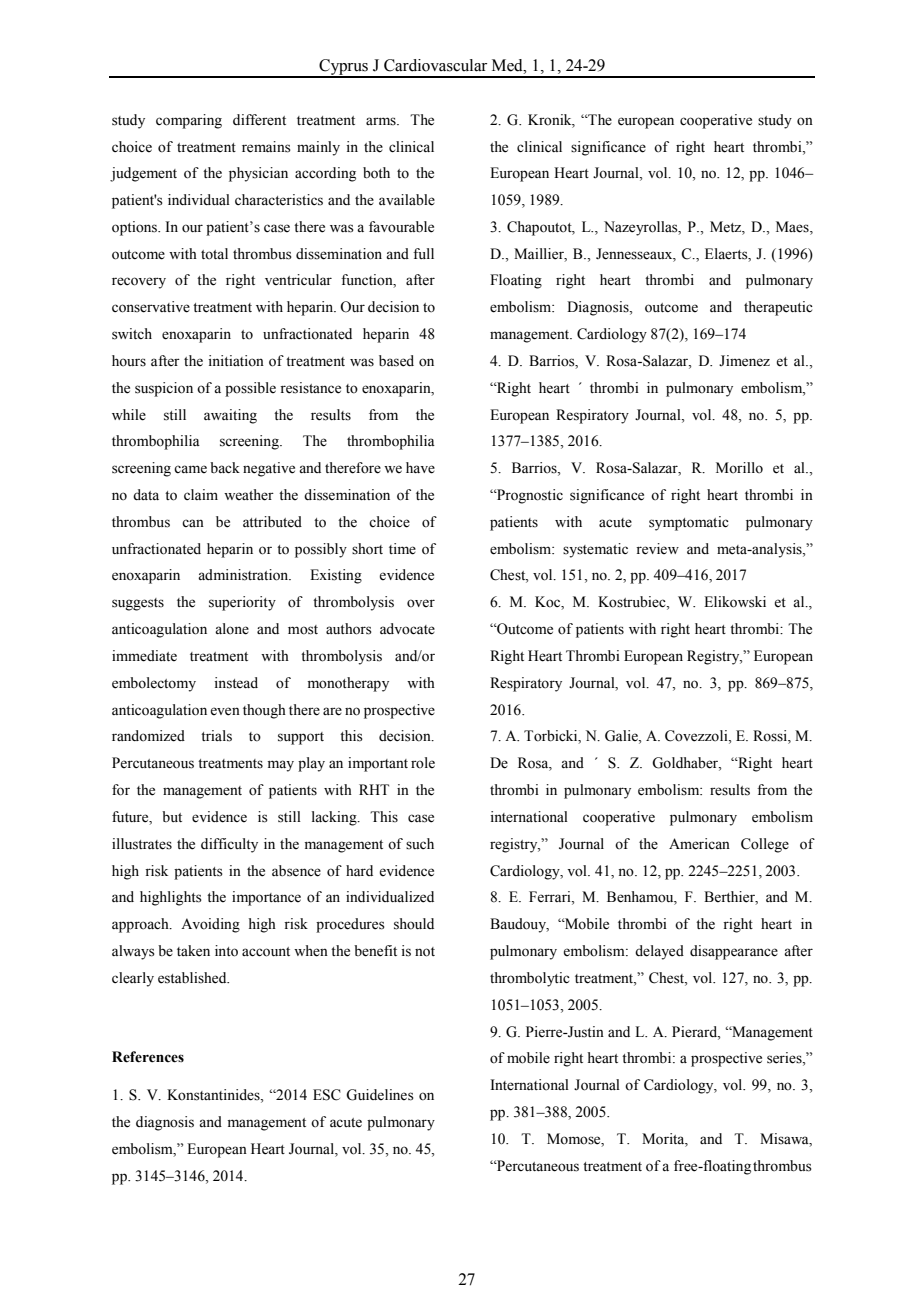 This screenshot has height=1309, width=924. Describe the element at coordinates (423, 253) in the screenshot. I see `full` at that location.
